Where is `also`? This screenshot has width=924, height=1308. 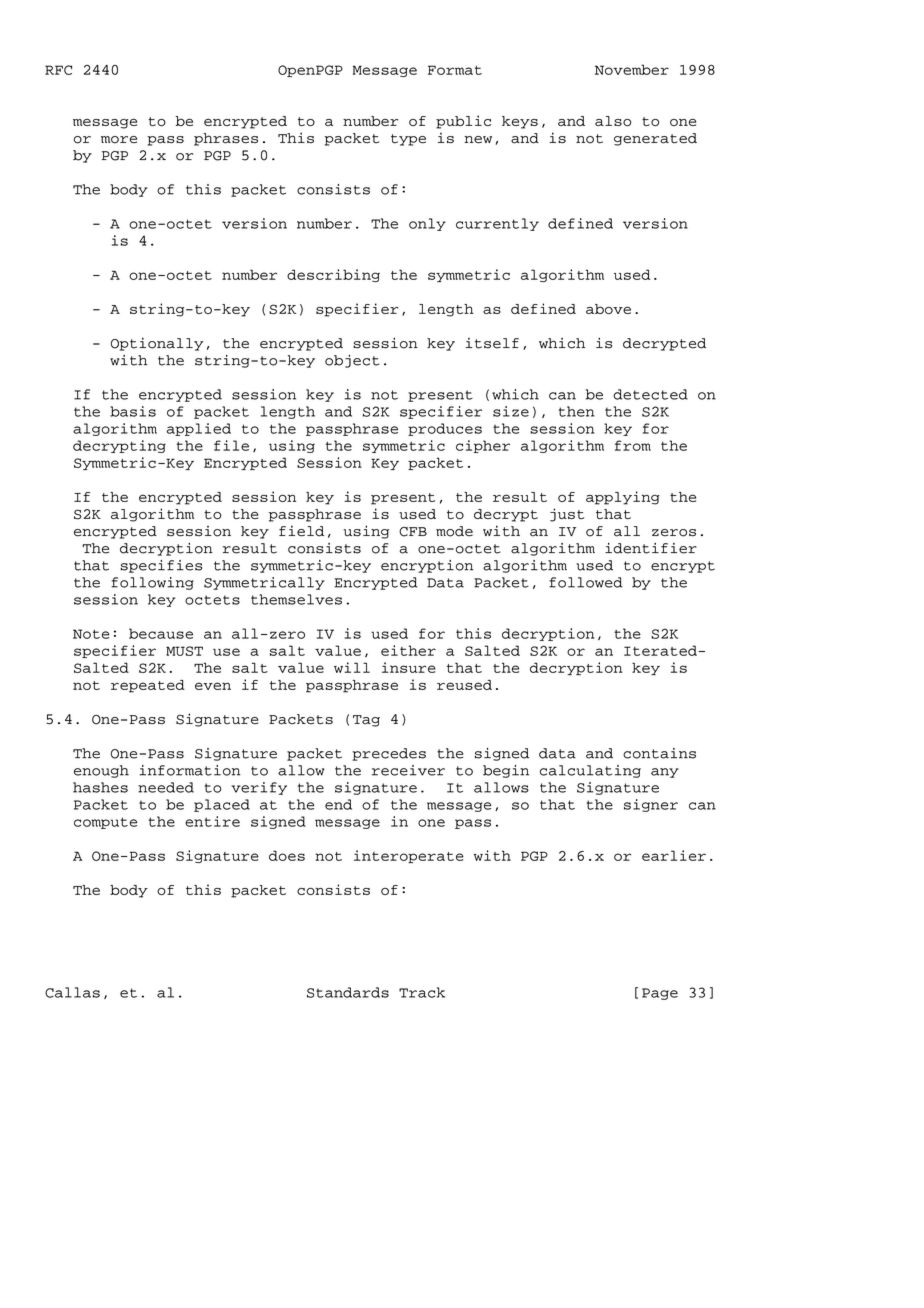
also is located at coordinates (613, 121).
